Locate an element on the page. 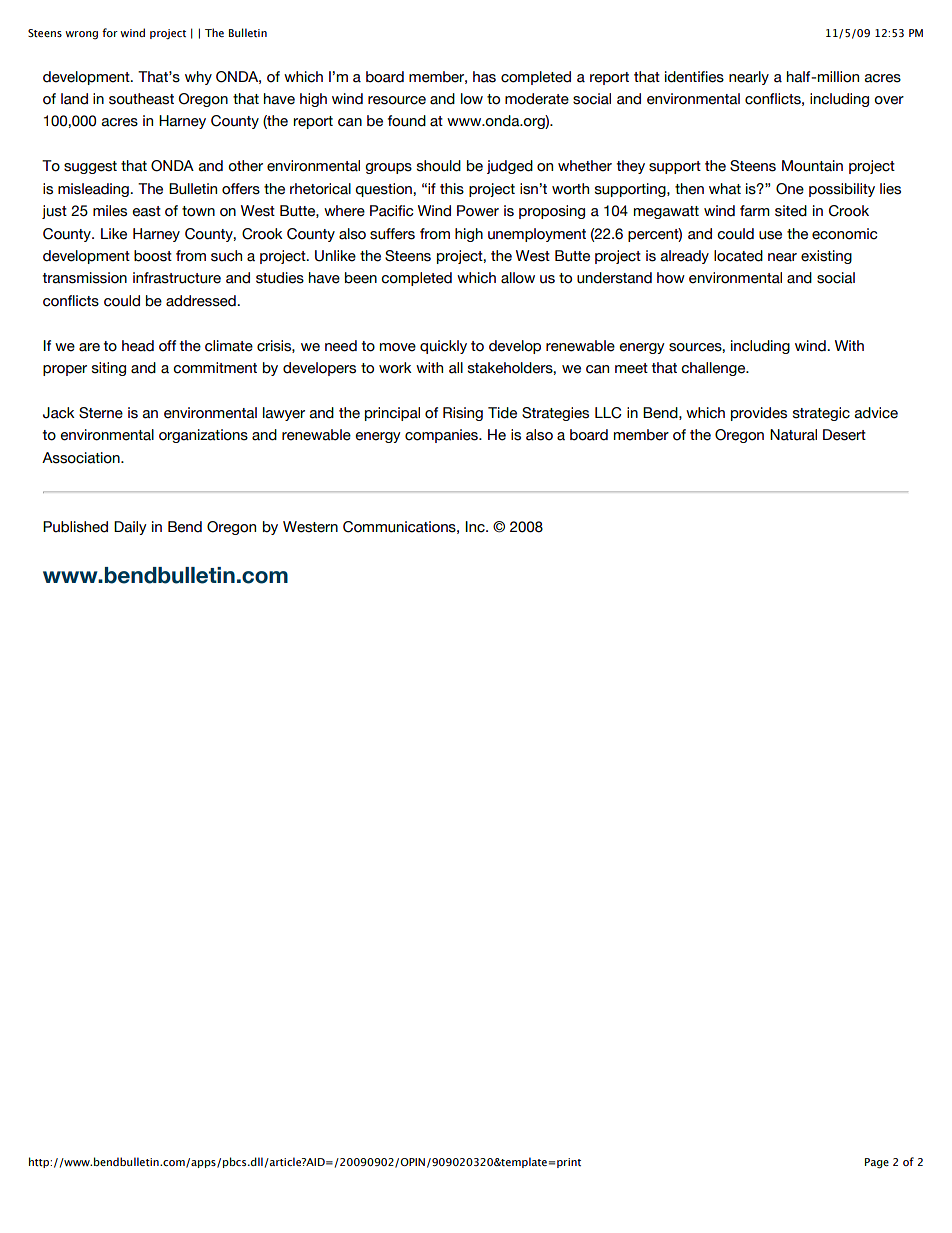 This document has height=1233, width=952. companies is located at coordinates (442, 436).
